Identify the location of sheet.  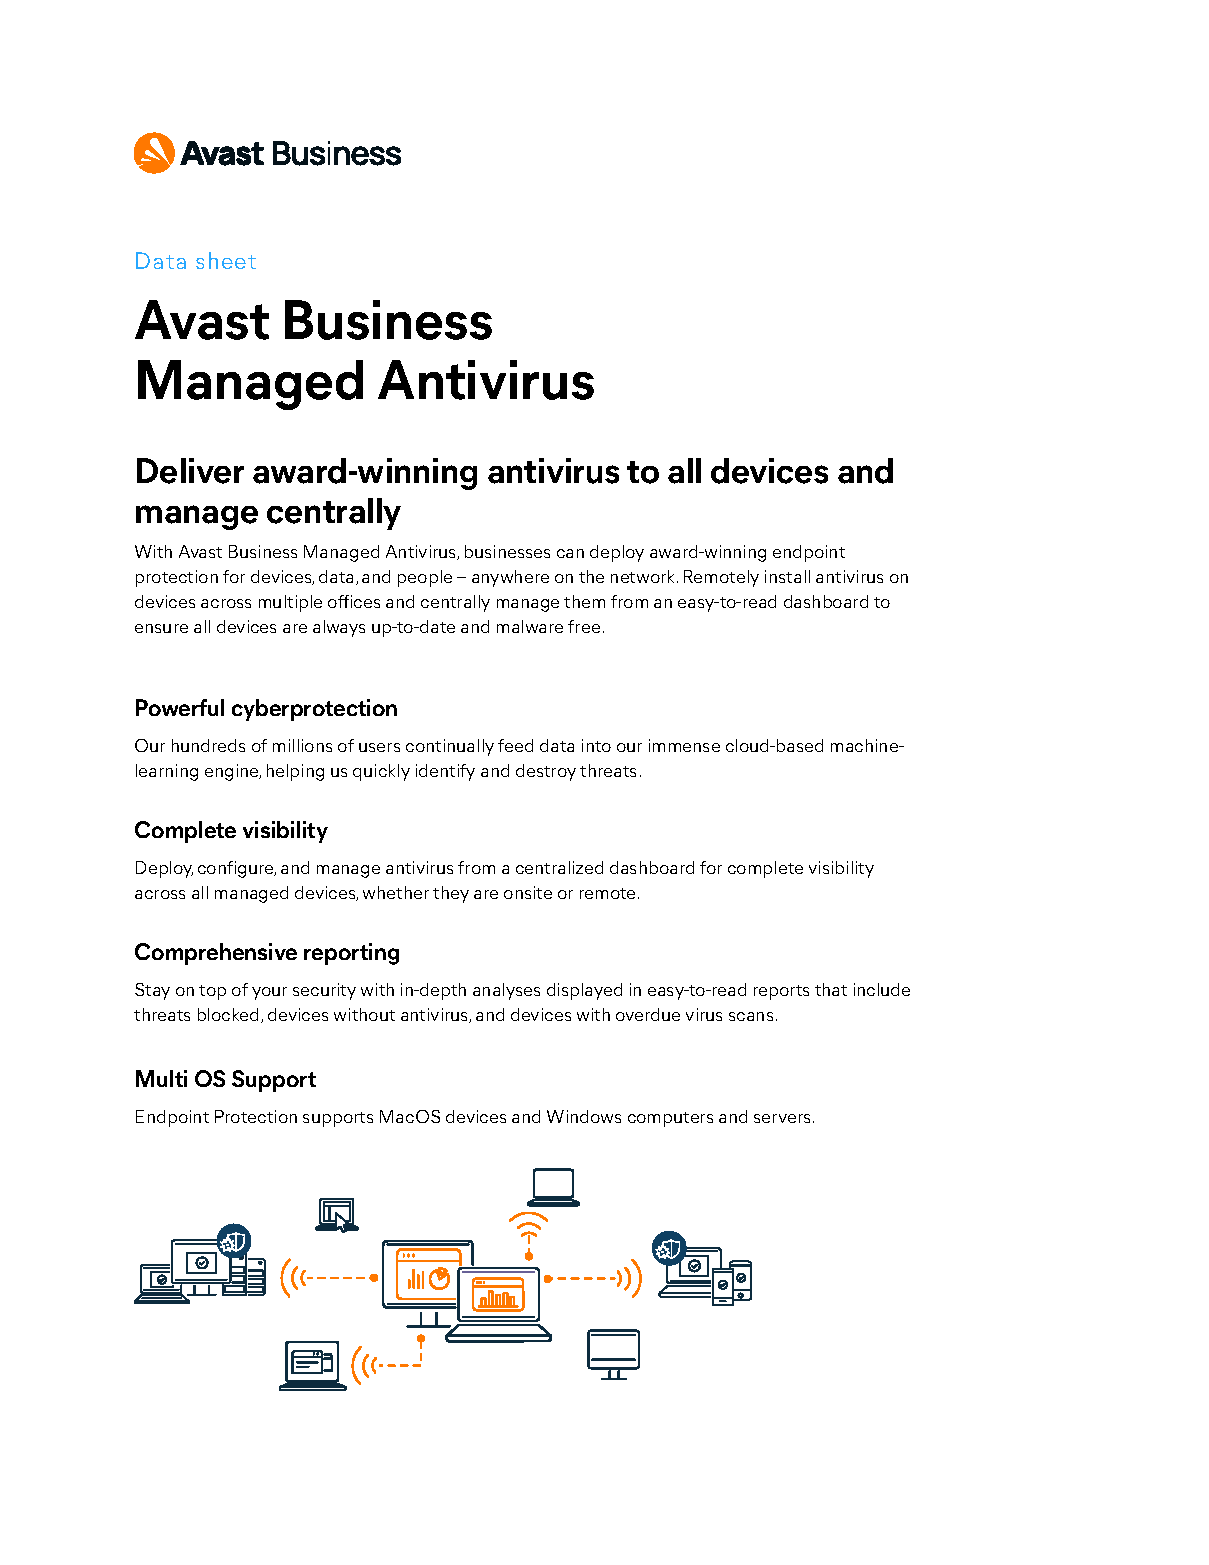
(226, 260).
